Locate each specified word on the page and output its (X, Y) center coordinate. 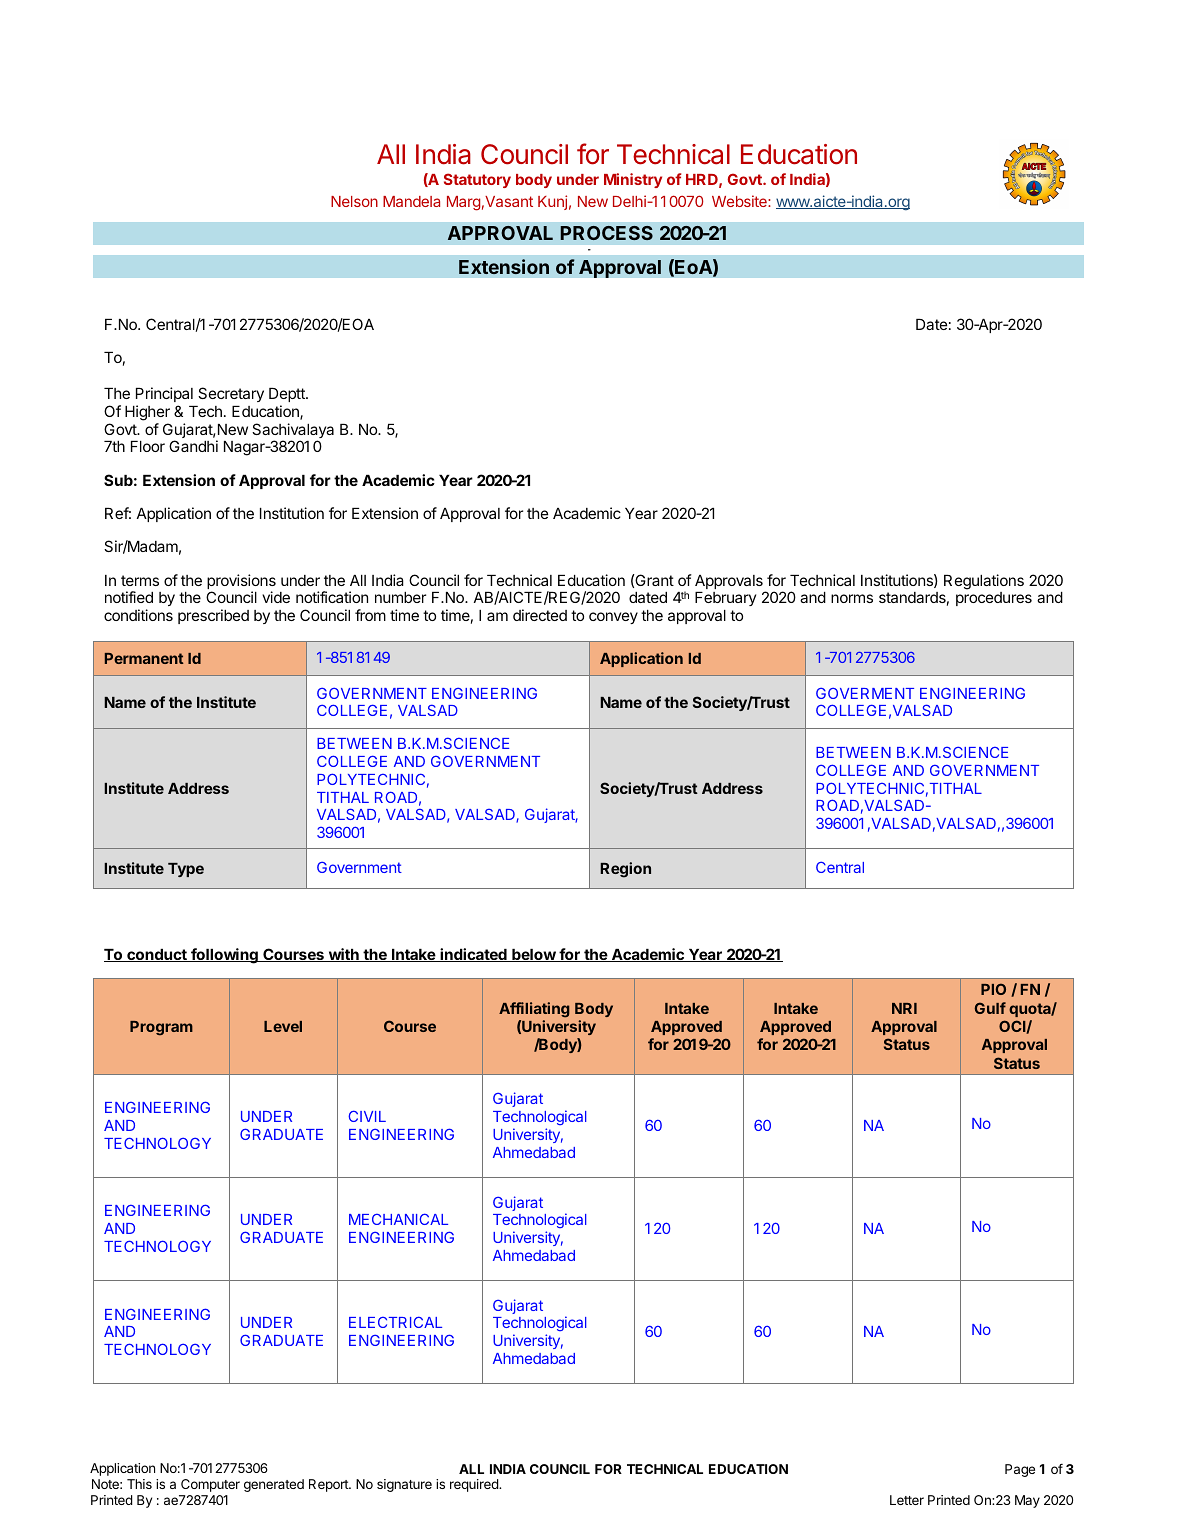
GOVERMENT (865, 693)
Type (186, 870)
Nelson (354, 201)
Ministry (633, 180)
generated (274, 1485)
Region (625, 870)
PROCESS (606, 233)
